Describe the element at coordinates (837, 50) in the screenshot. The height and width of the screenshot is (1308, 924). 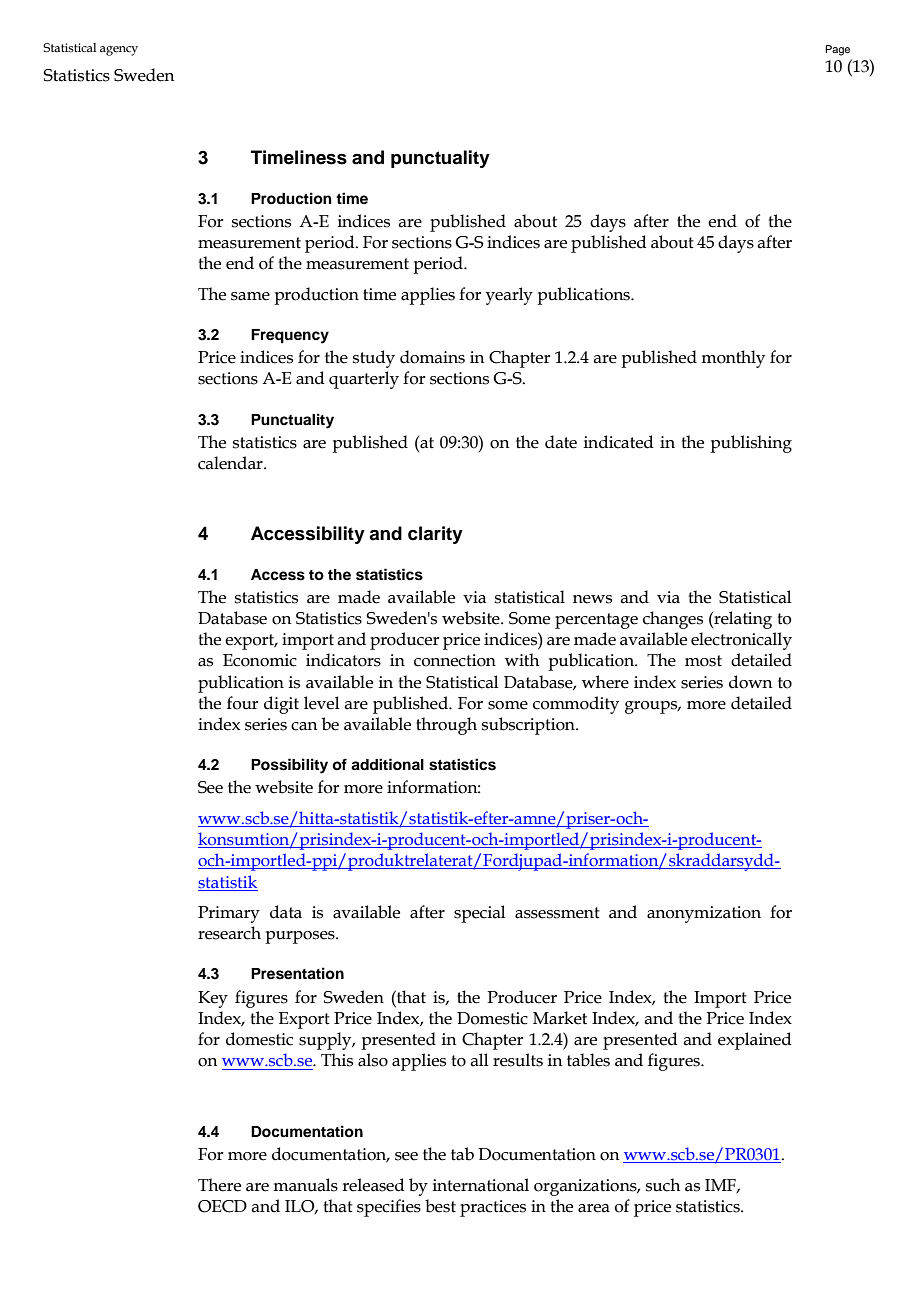
I see `Page` at that location.
